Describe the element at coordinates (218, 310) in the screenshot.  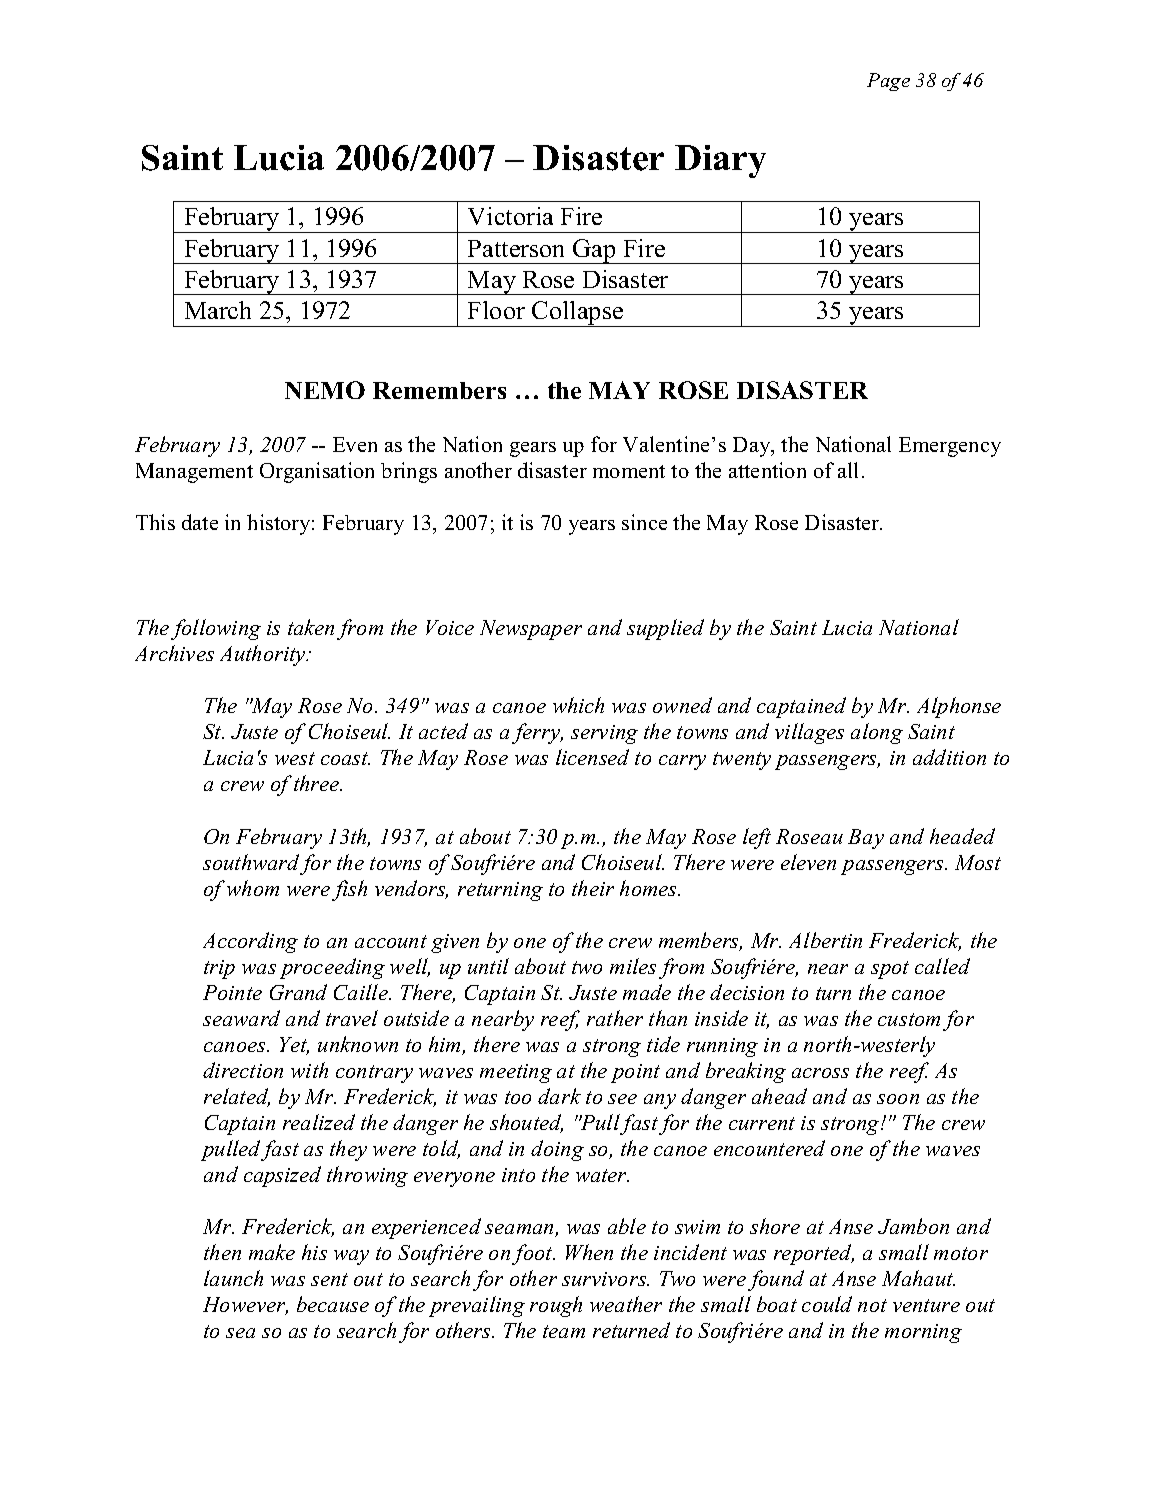
I see `March` at that location.
